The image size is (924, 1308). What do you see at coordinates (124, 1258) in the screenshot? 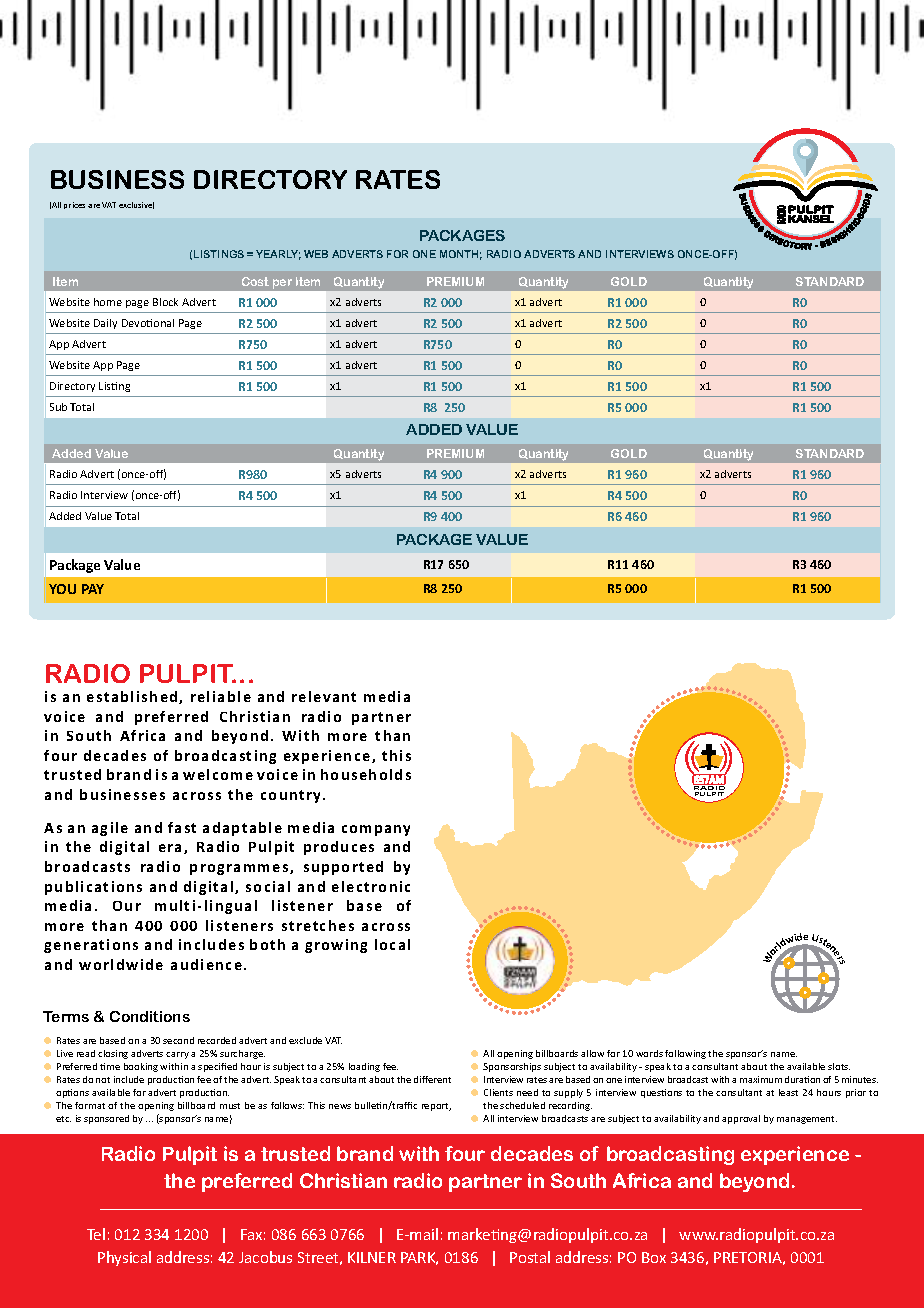
I see `Physical` at bounding box center [124, 1258].
